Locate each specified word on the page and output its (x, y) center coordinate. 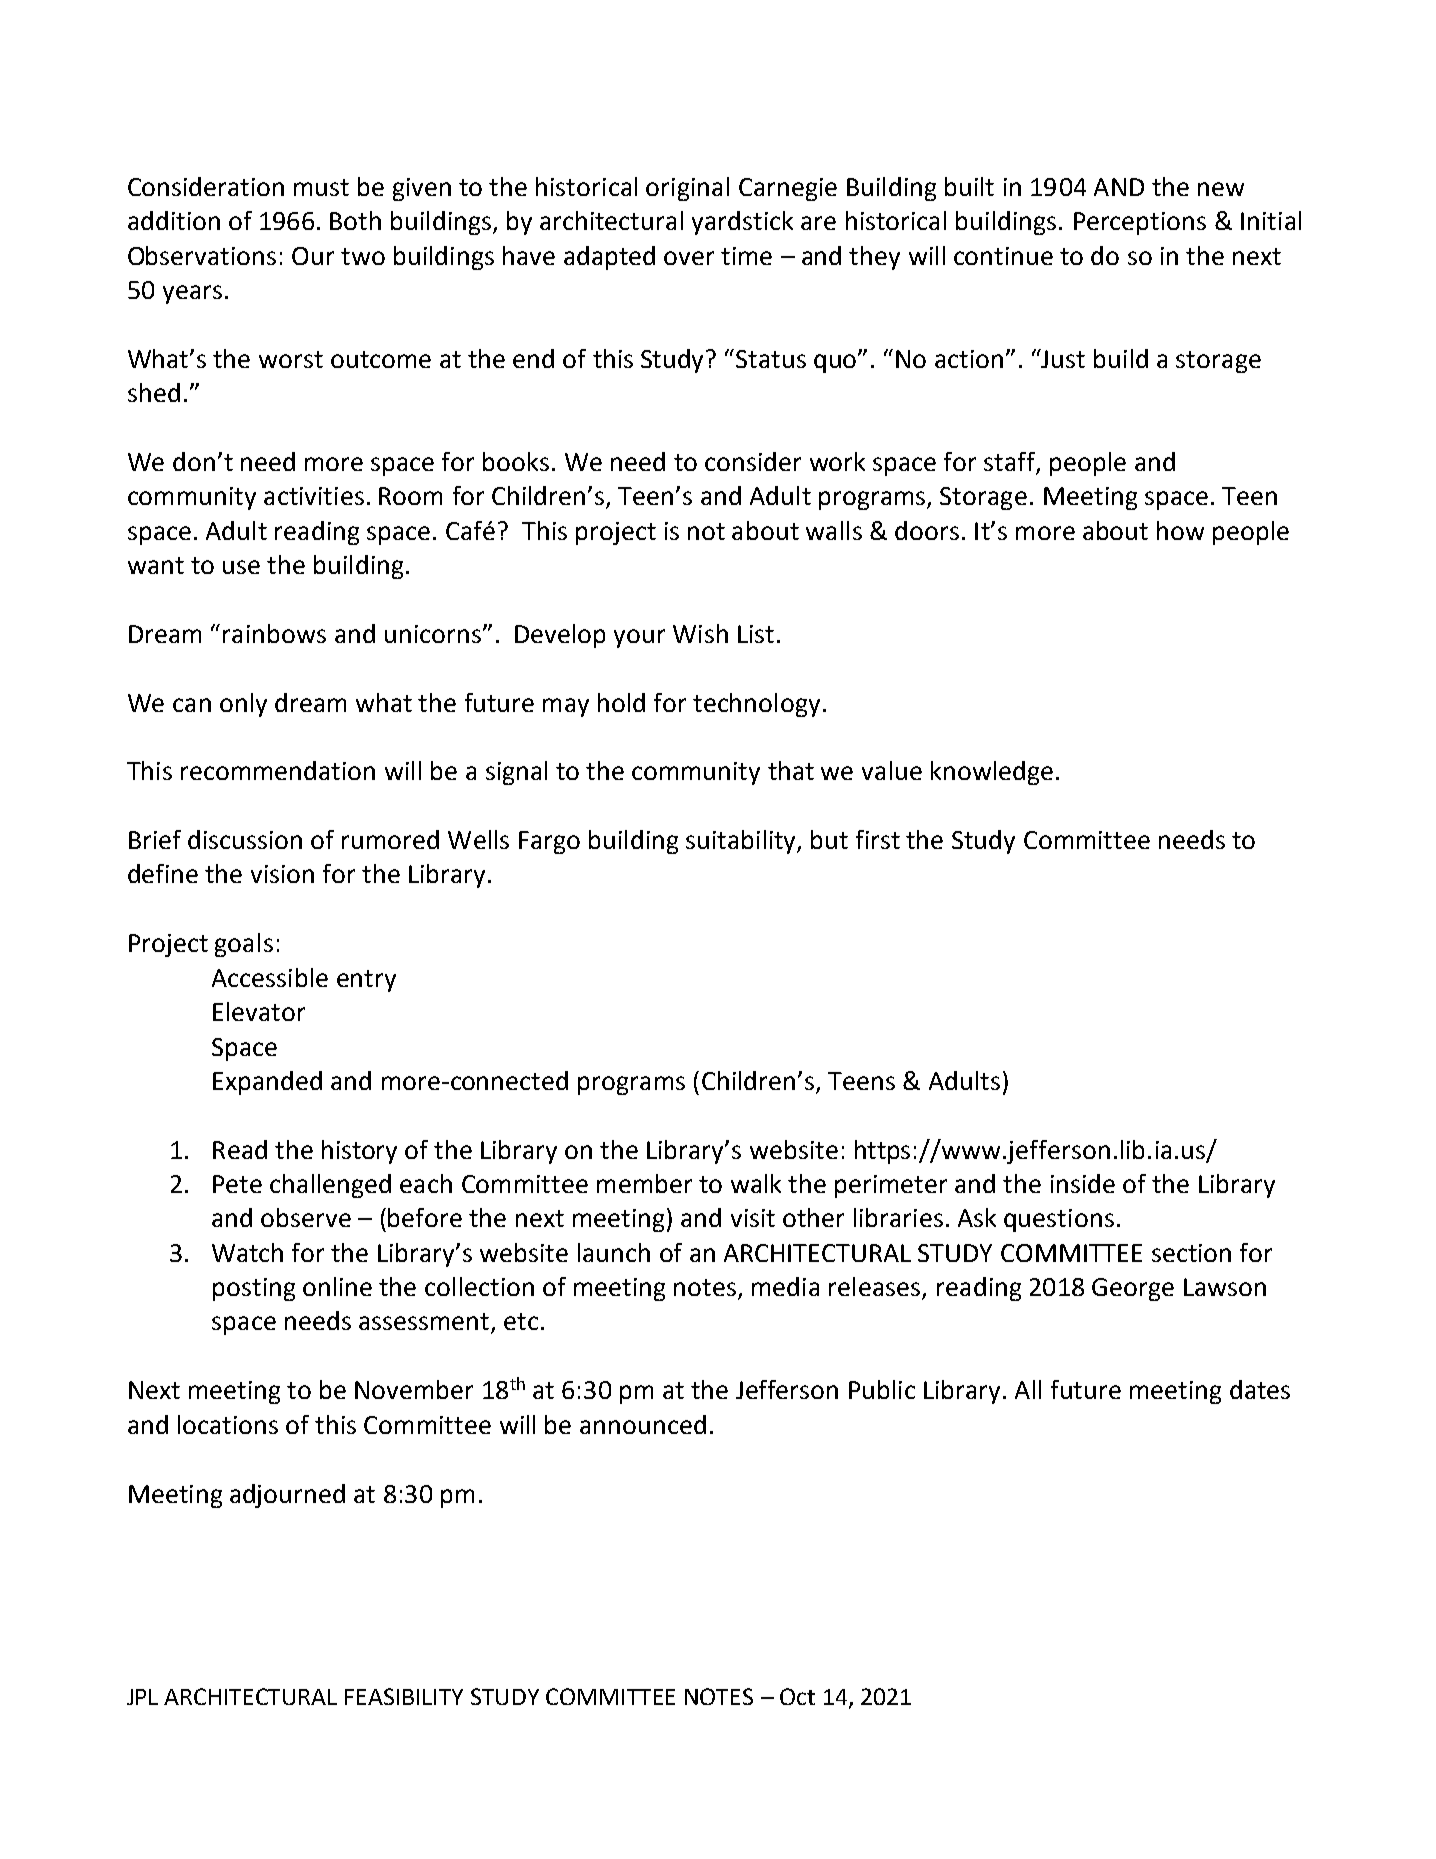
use (241, 567)
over (689, 258)
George (1133, 1289)
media (785, 1286)
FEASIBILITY (404, 1696)
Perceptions (1140, 223)
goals (244, 945)
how (1180, 530)
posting (254, 1289)
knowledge (992, 773)
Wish (700, 633)
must (321, 187)
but (829, 839)
